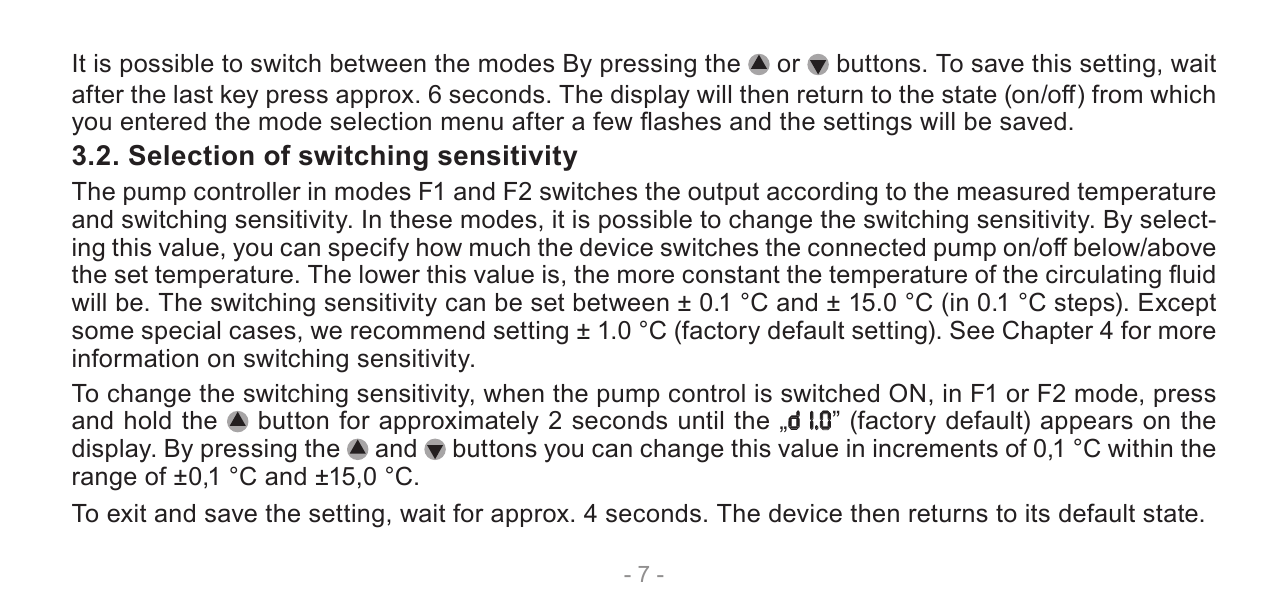  What do you see at coordinates (1177, 304) in the screenshot?
I see `Except` at bounding box center [1177, 304].
